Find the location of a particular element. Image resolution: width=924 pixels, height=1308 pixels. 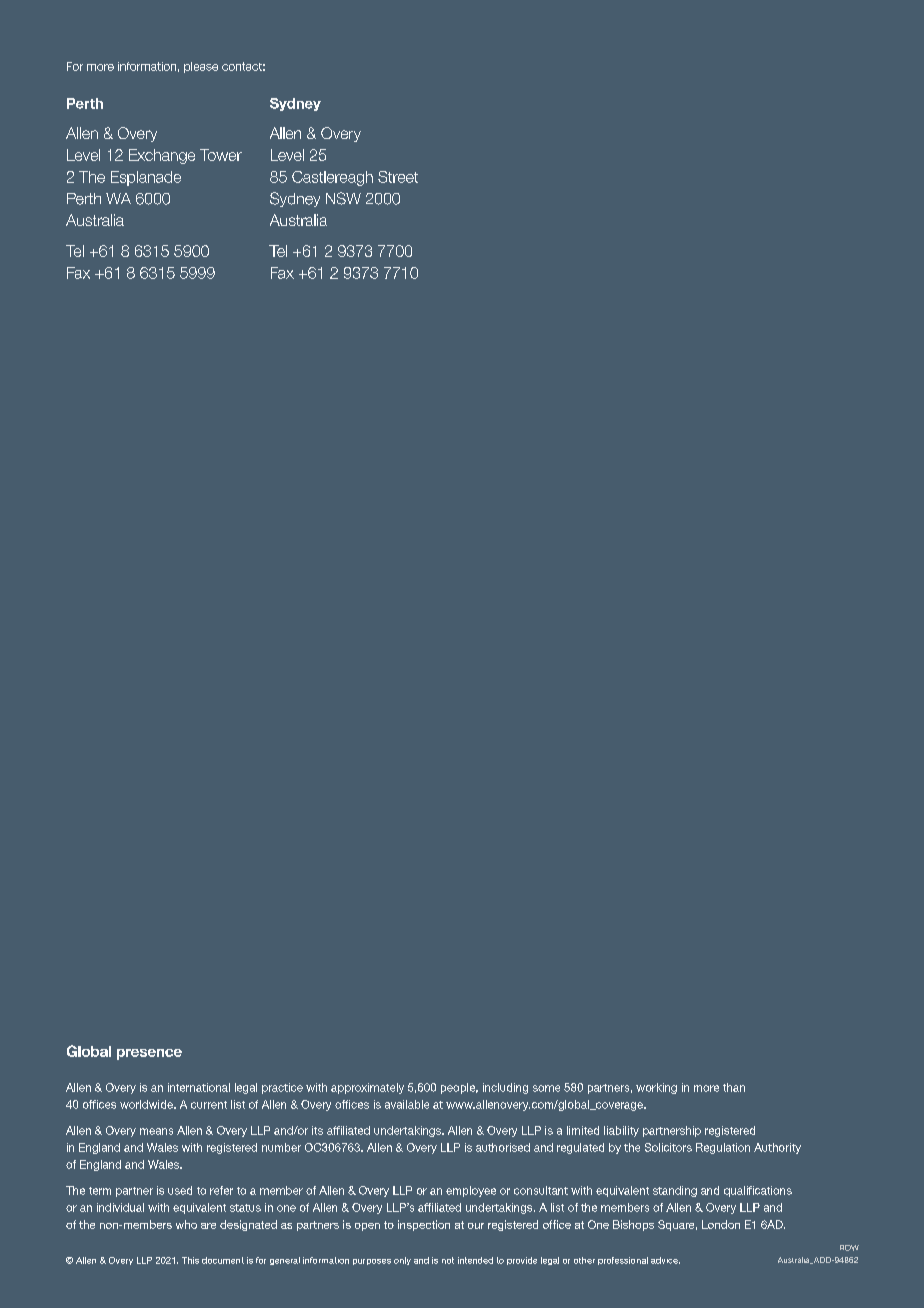

presence is located at coordinates (149, 1054).
